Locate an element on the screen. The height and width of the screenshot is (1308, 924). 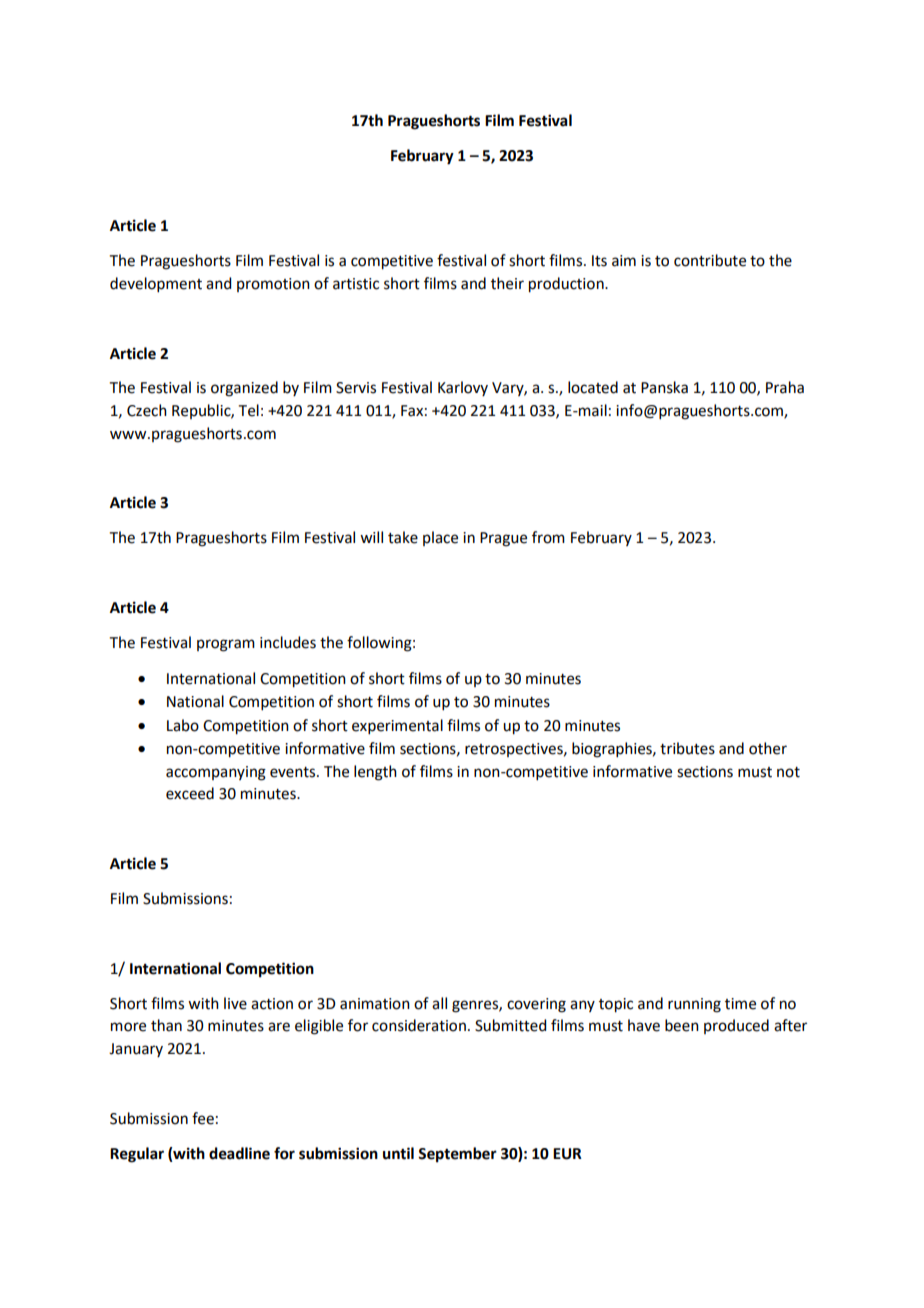
not is located at coordinates (788, 772).
